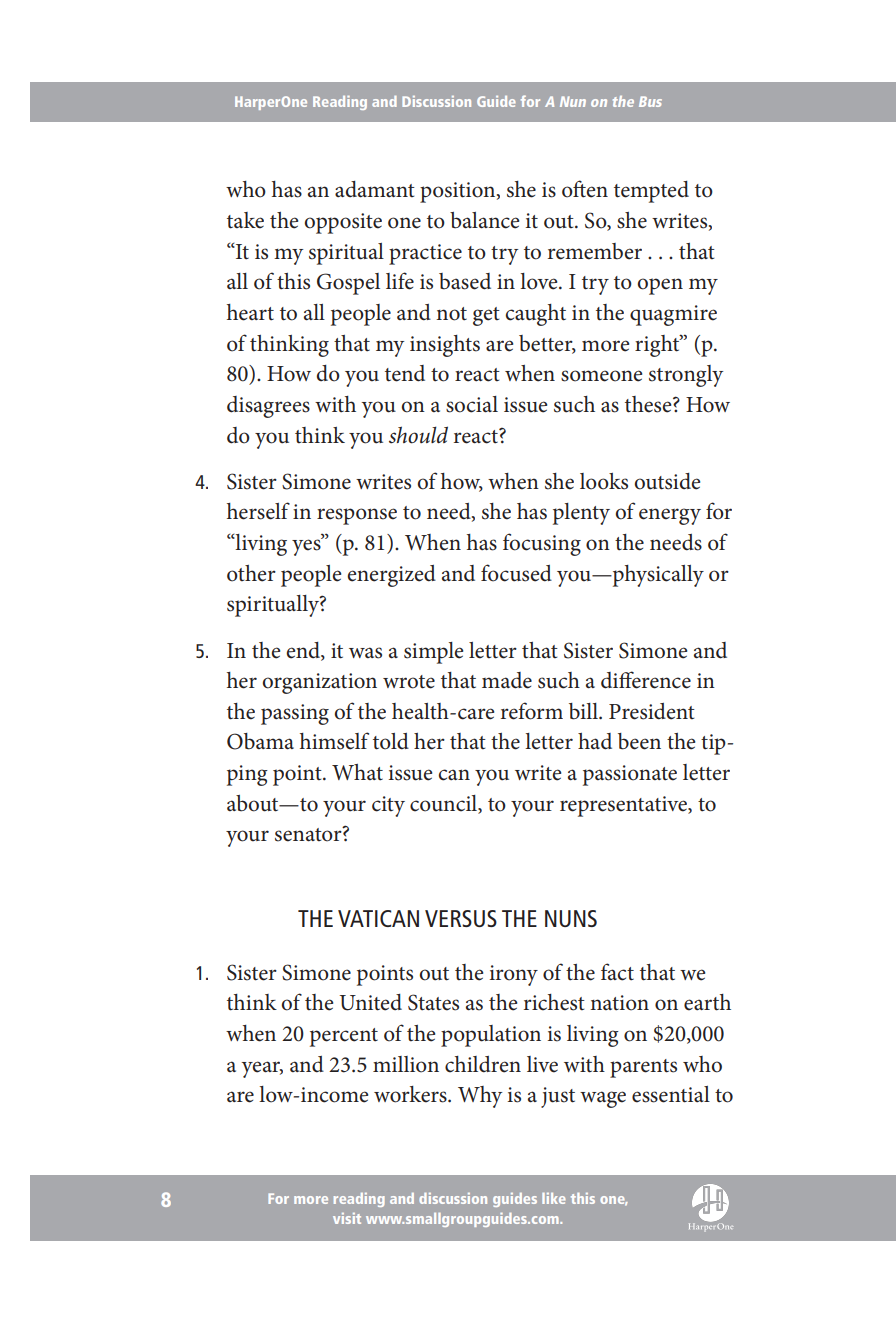 The height and width of the image is (1321, 896). What do you see at coordinates (667, 481) in the image?
I see `outside` at bounding box center [667, 481].
